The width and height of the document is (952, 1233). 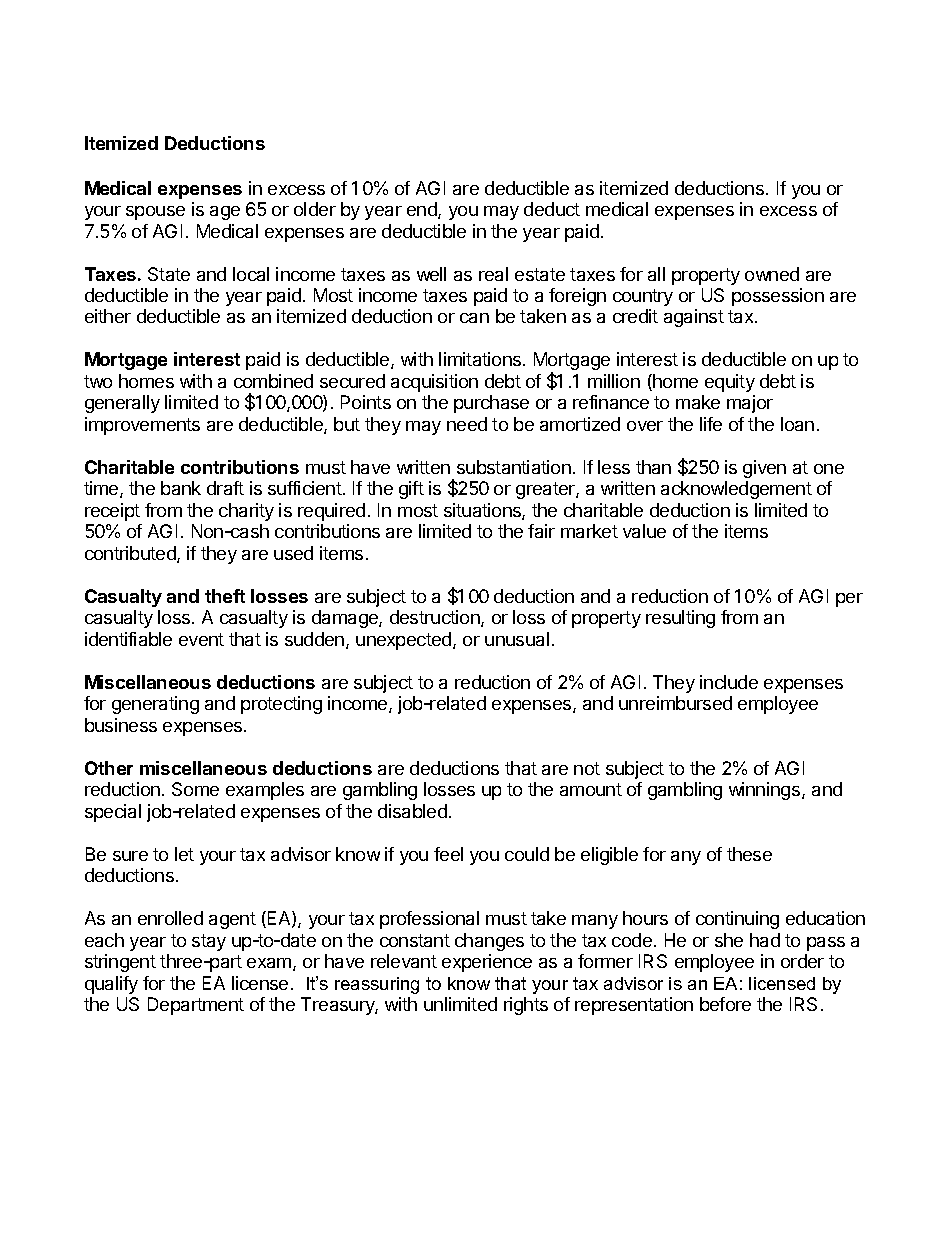 What do you see at coordinates (195, 789) in the document?
I see `Some` at bounding box center [195, 789].
